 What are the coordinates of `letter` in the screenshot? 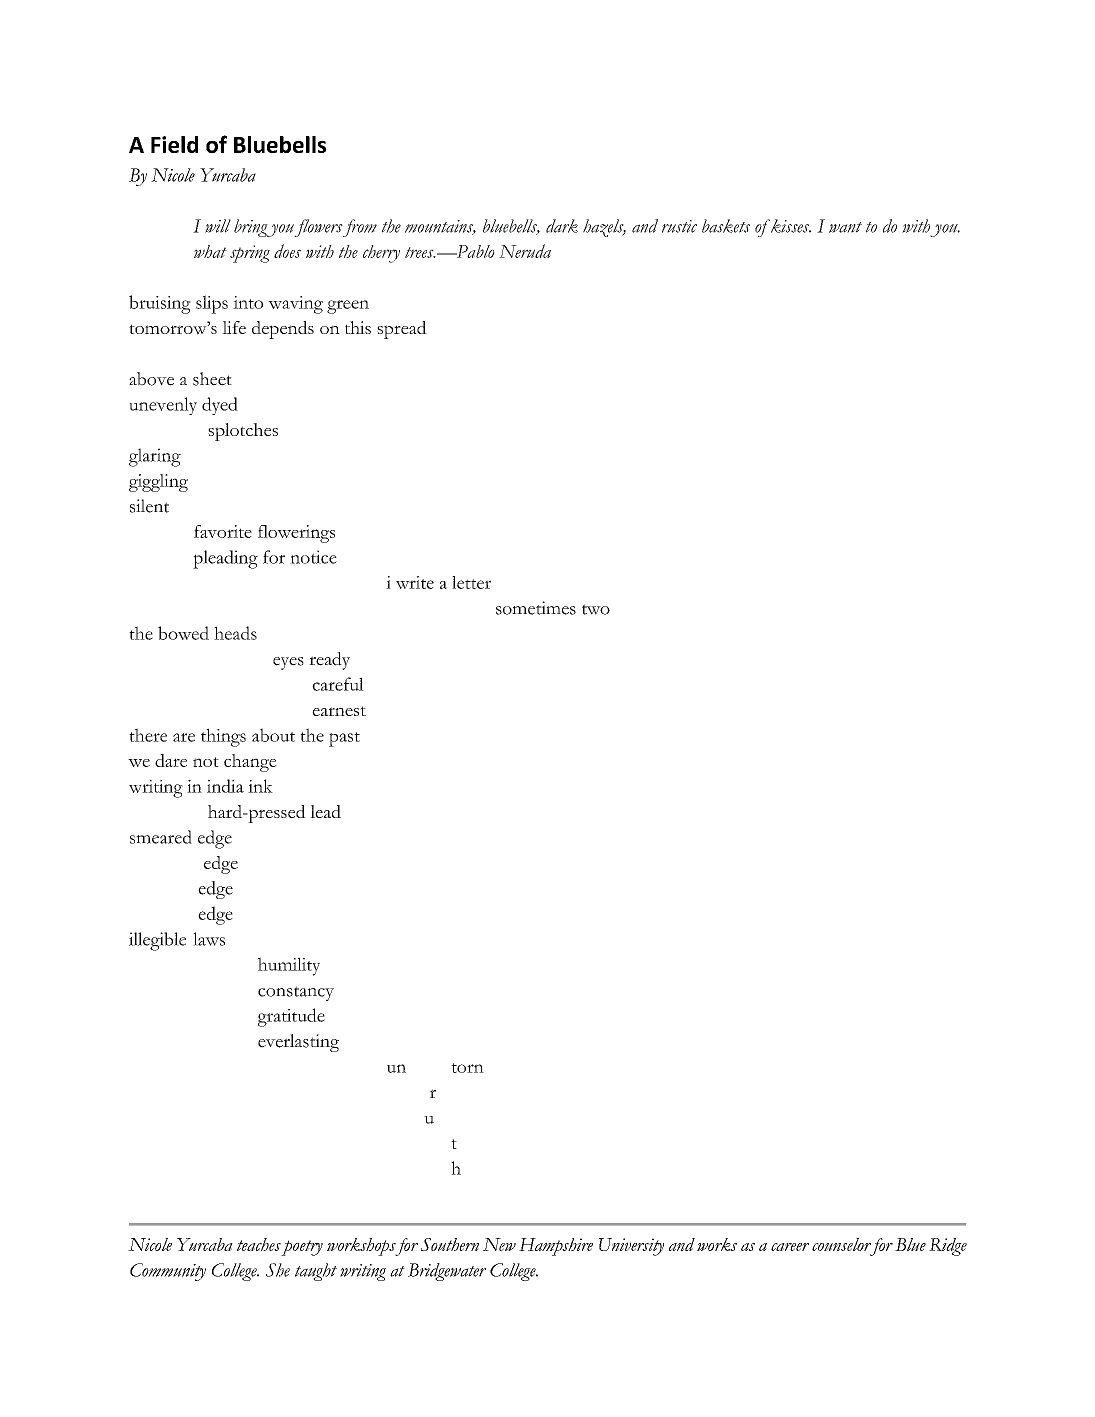 It's located at (471, 582).
